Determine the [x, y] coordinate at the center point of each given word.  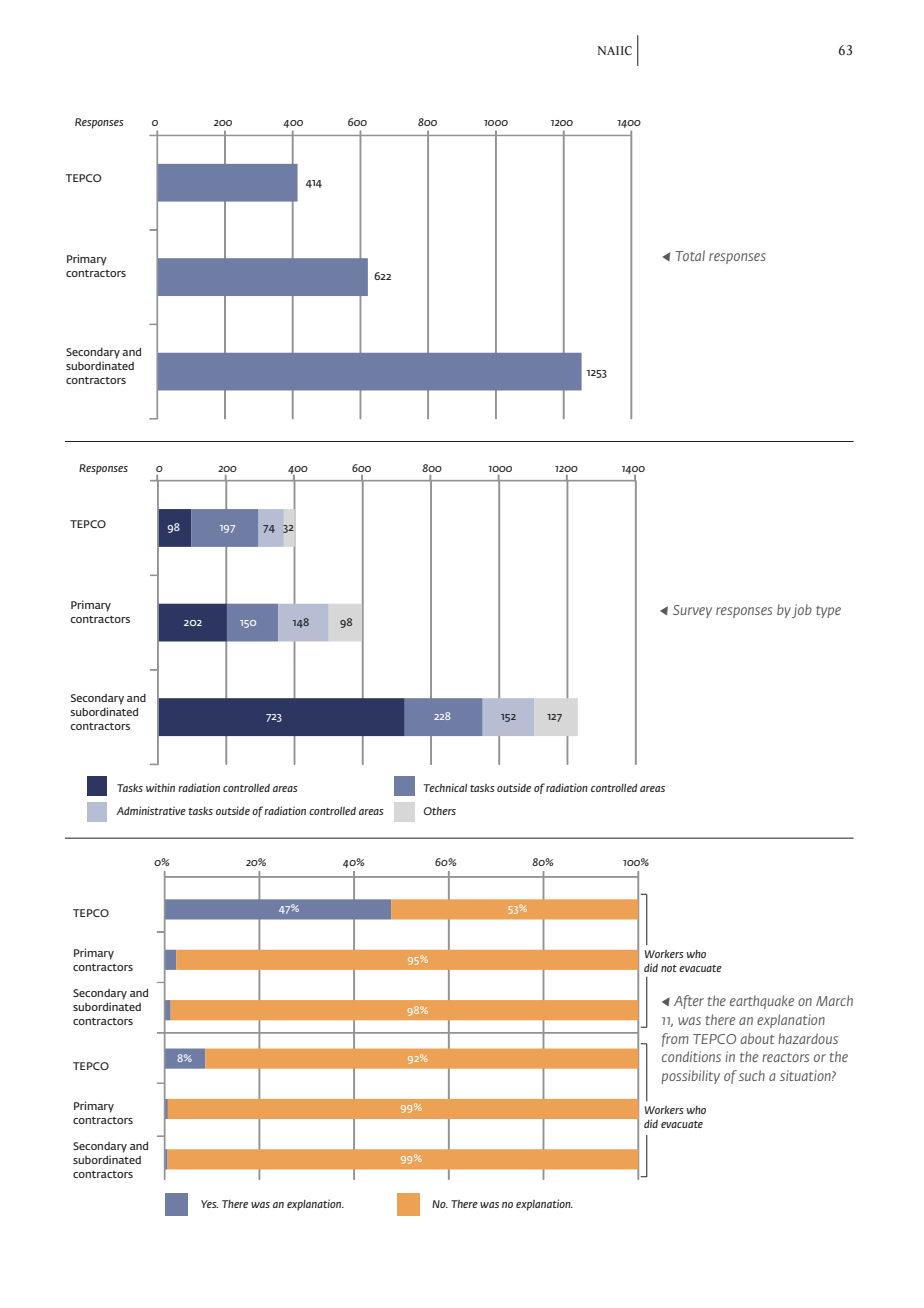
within [160, 787]
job [802, 611]
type [828, 612]
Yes [209, 1204]
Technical [445, 787]
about [758, 1038]
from [675, 1040]
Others [440, 811]
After [689, 1002]
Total [690, 255]
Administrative [151, 810]
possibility [690, 1077]
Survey [692, 611]
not [669, 968]
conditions [691, 1056]
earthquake [762, 1002]
